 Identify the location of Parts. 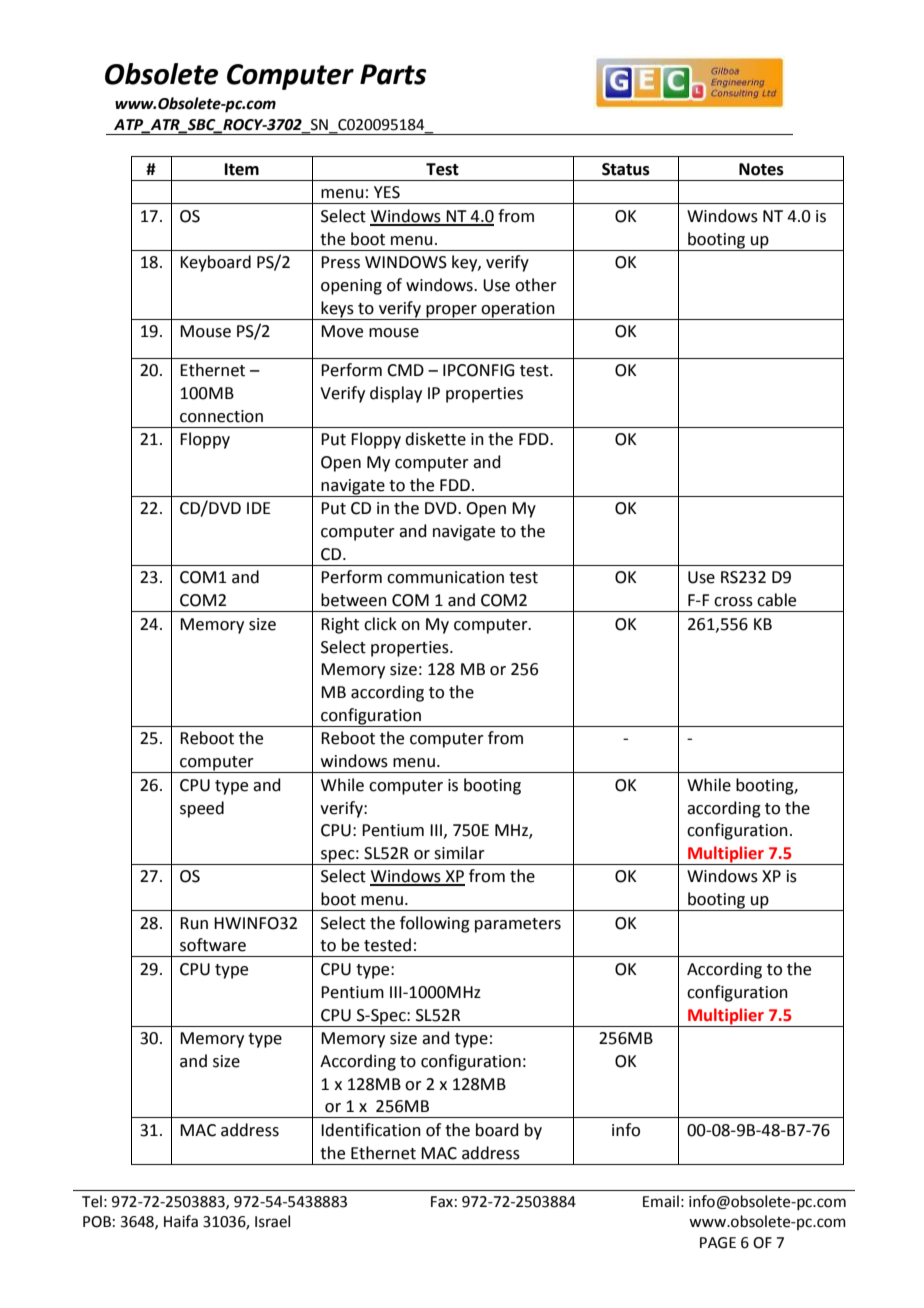
(393, 74).
